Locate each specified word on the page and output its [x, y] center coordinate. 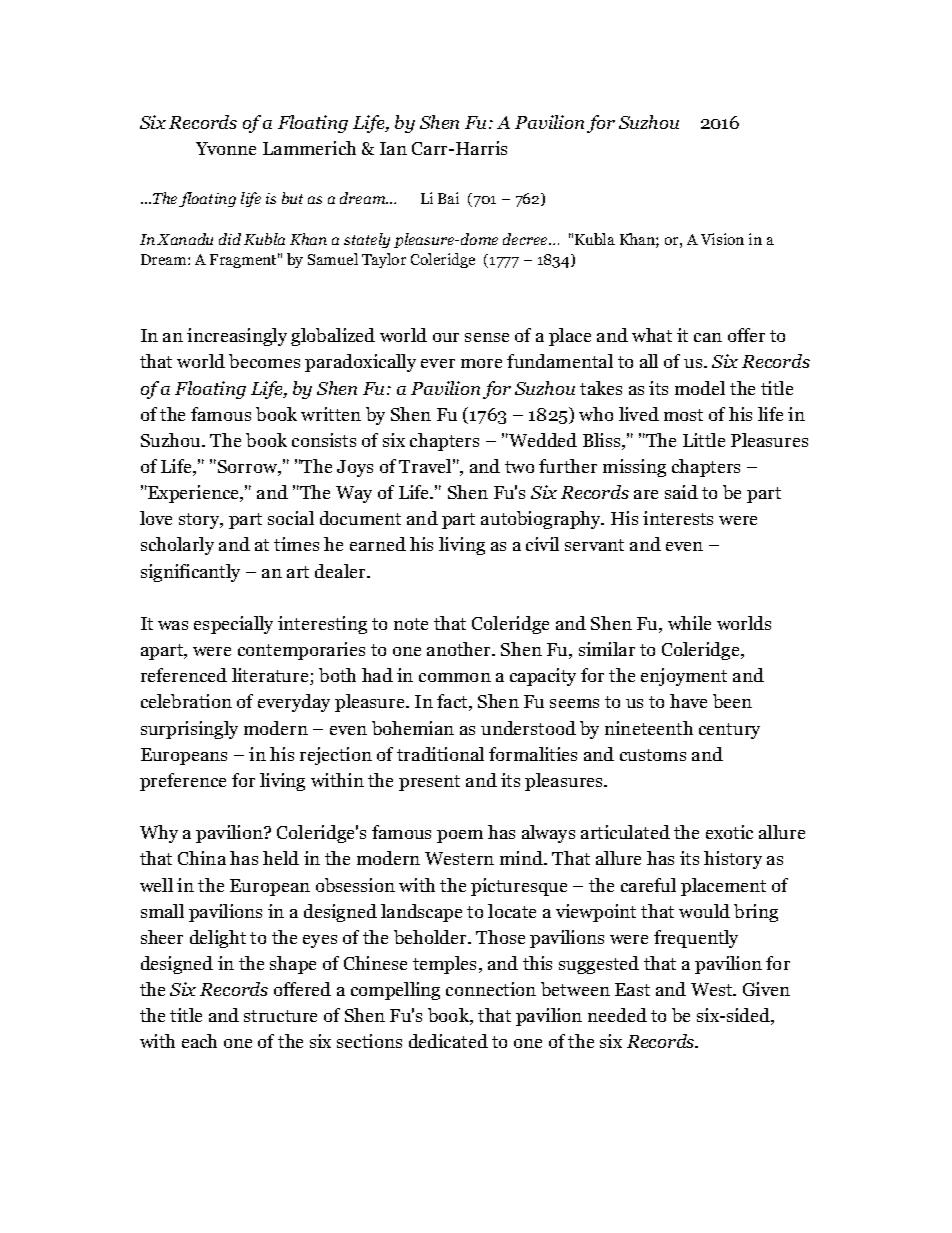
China [202, 858]
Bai [448, 198]
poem [460, 836]
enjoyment [684, 677]
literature [271, 676]
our [446, 337]
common [455, 677]
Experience [194, 494]
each [199, 1041]
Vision [722, 239]
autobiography [542, 520]
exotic [729, 832]
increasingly [237, 337]
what [652, 335]
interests [678, 518]
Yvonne [226, 148]
